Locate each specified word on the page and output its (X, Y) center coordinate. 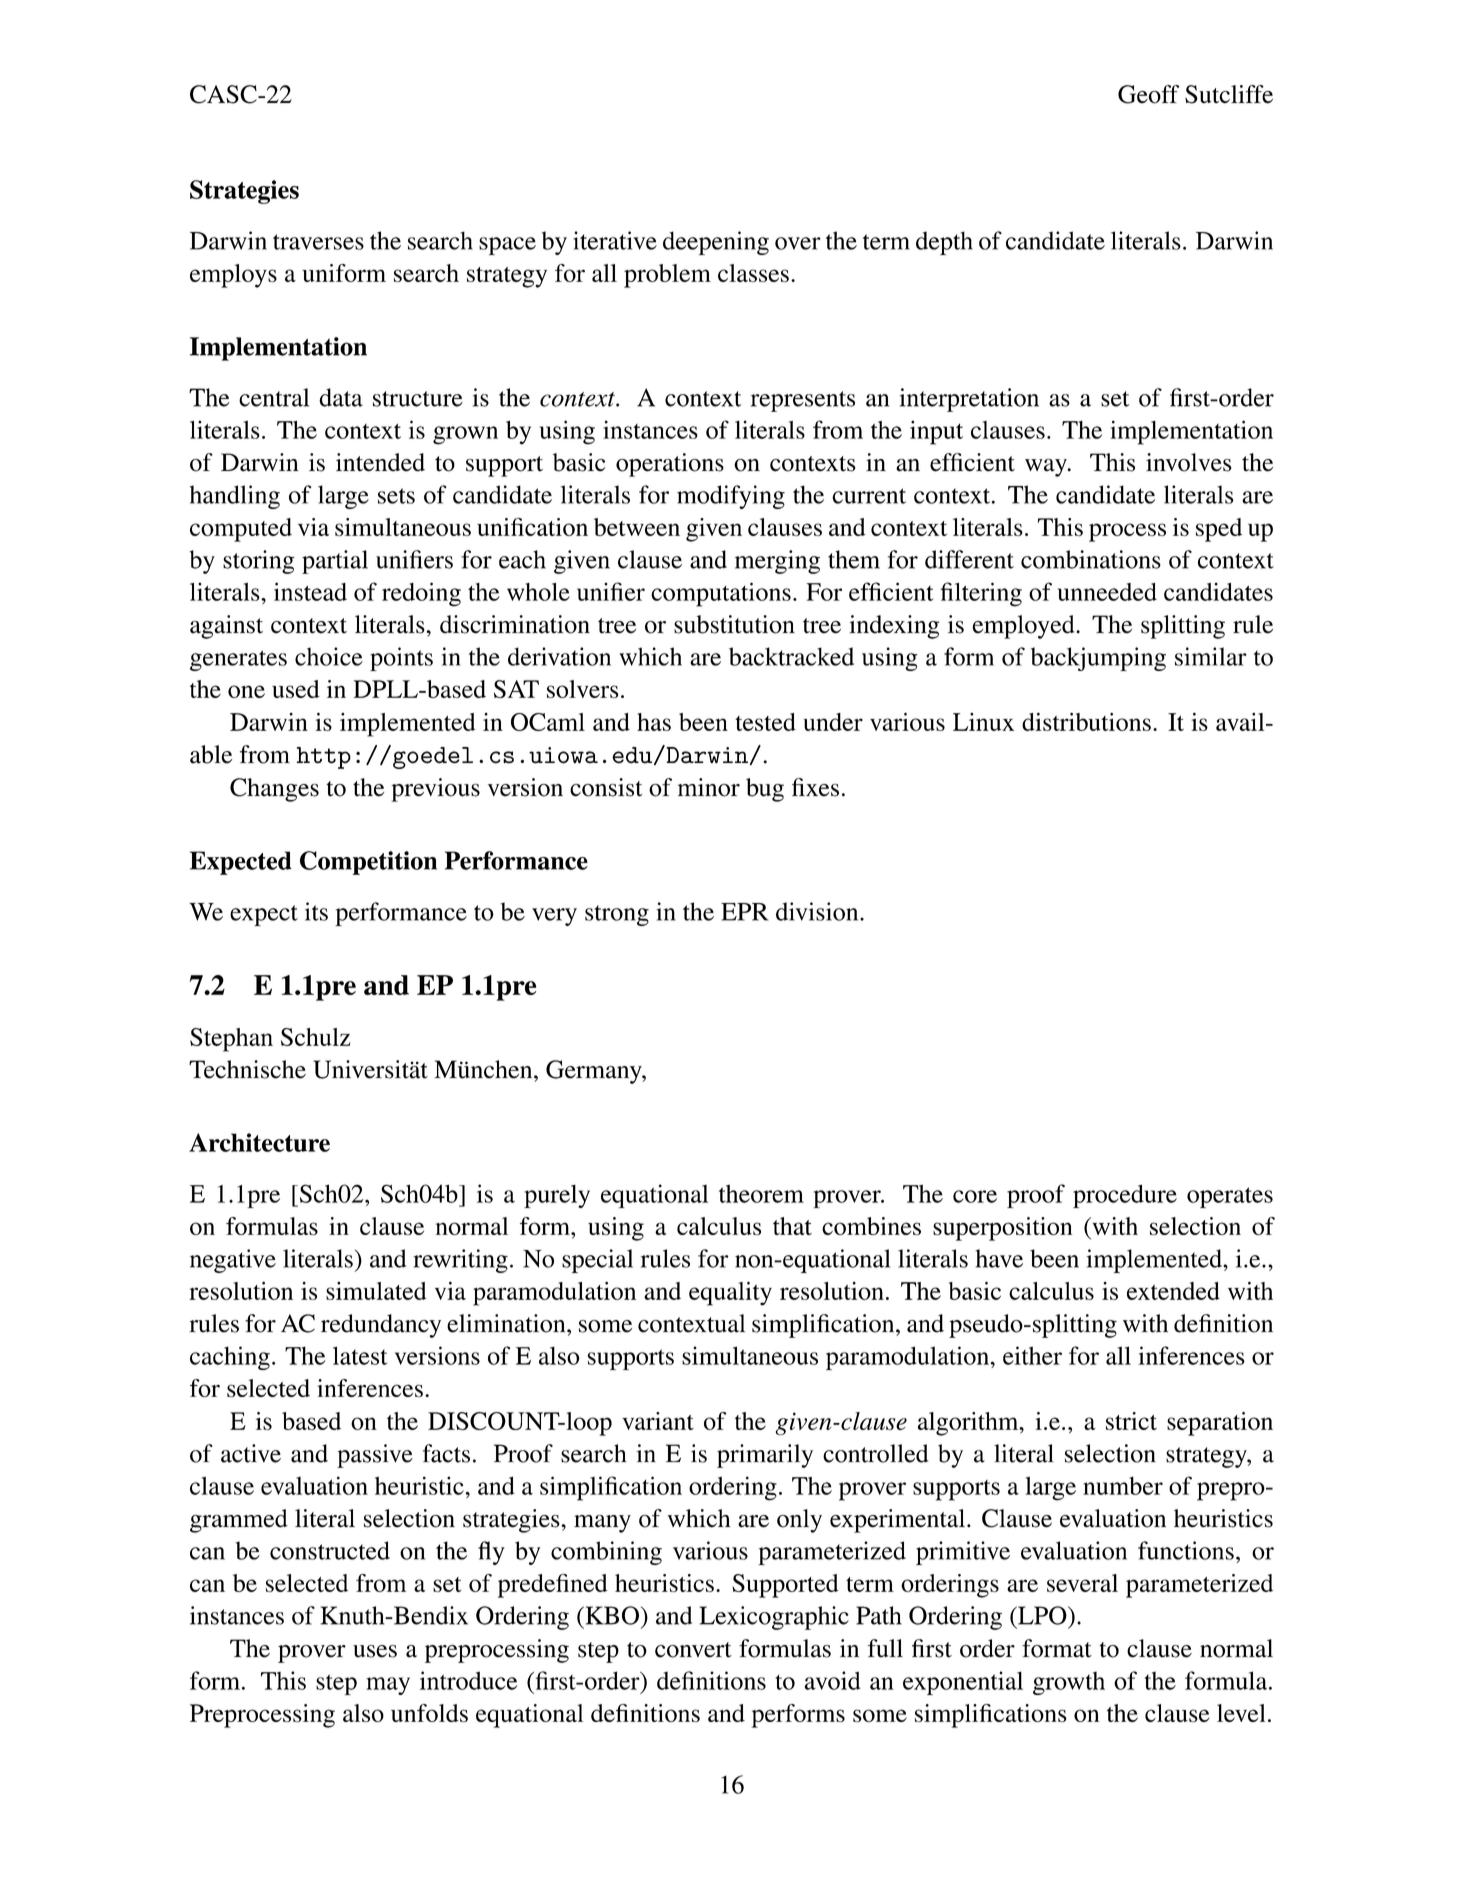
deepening (716, 243)
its (316, 911)
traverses (318, 242)
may (388, 1686)
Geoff (1149, 94)
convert (693, 1650)
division (818, 911)
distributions (1086, 721)
